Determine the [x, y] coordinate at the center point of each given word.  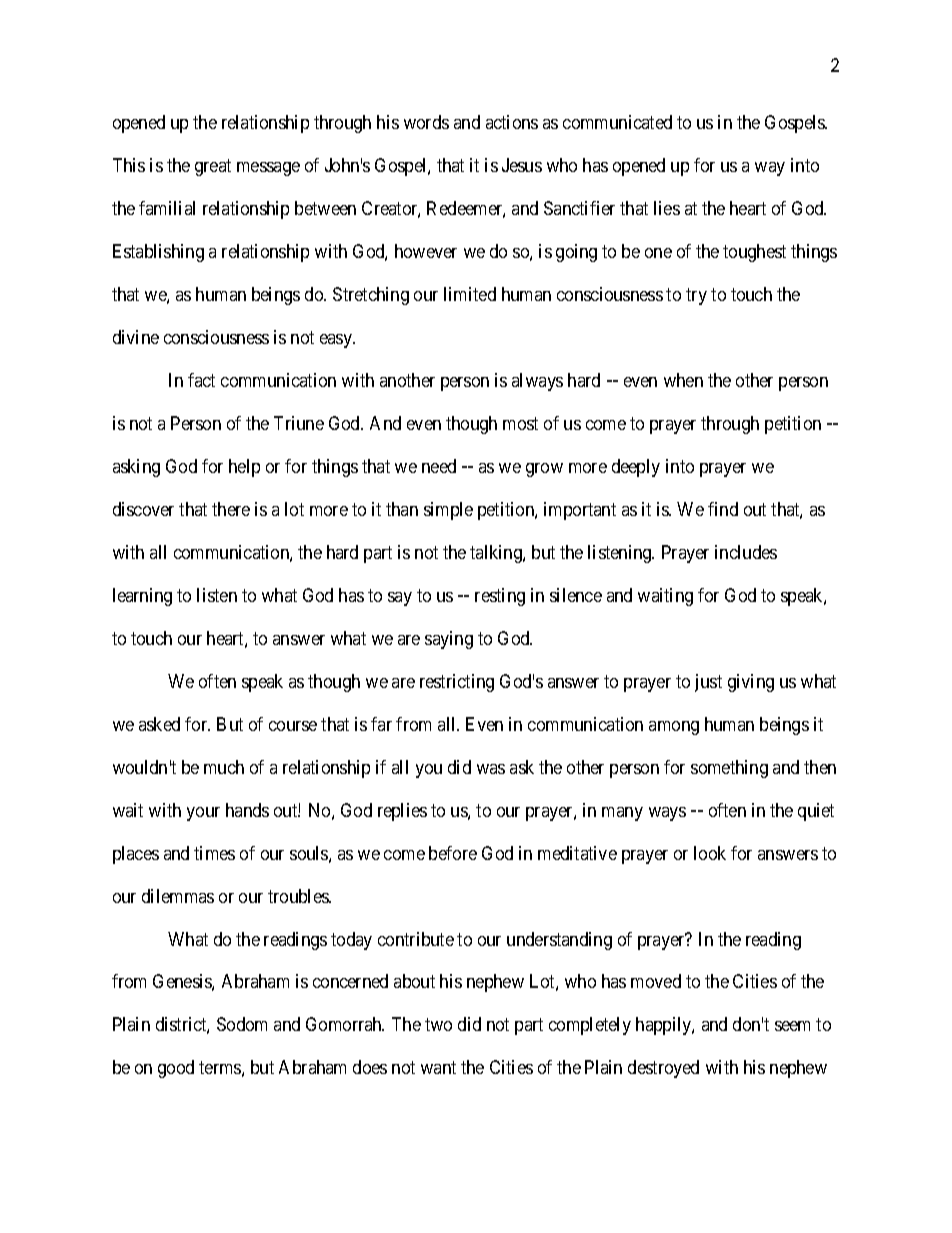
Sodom [242, 1024]
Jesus [522, 165]
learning [142, 597]
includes [746, 552]
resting [500, 597]
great [213, 167]
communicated [617, 122]
